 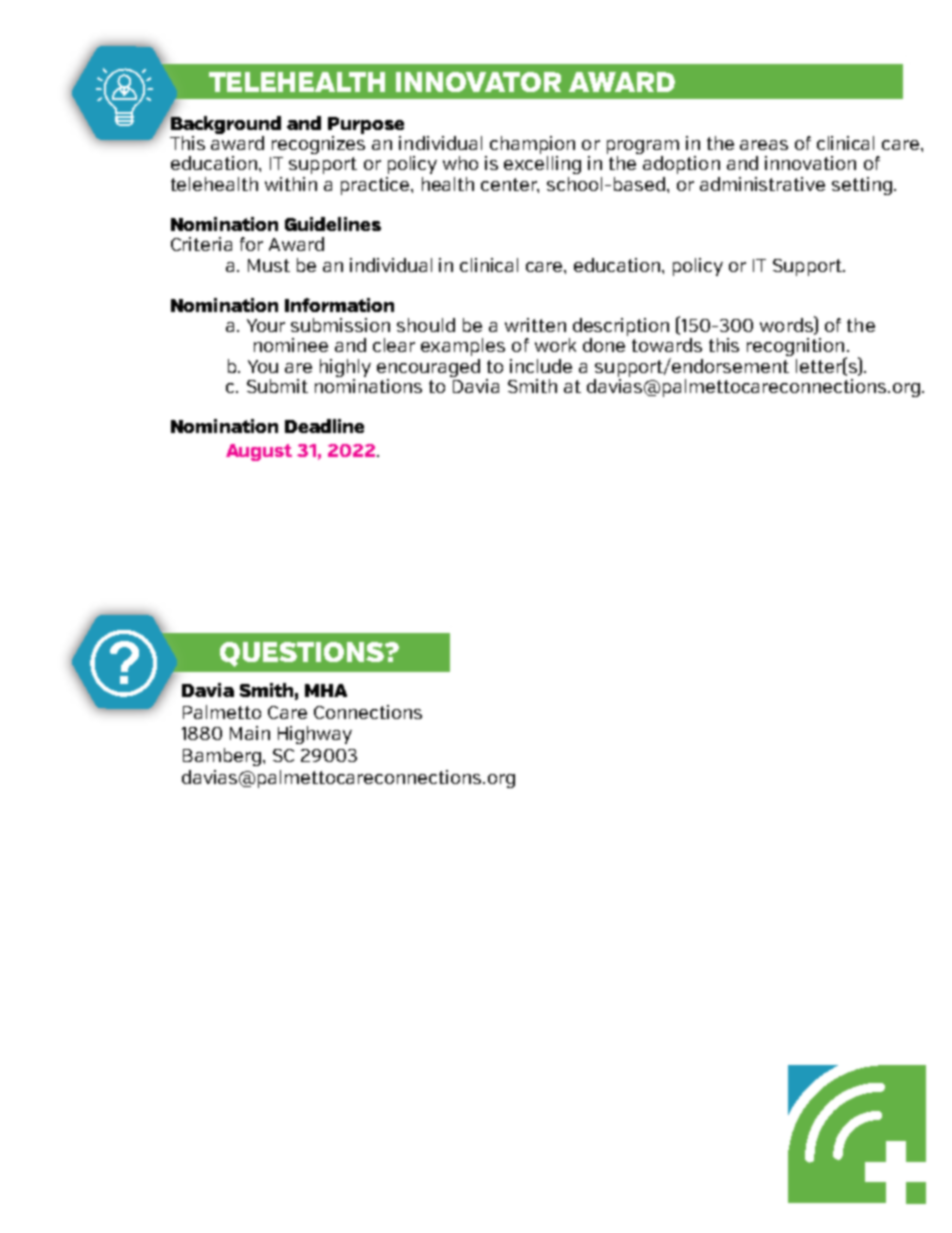 What do you see at coordinates (764, 145) in the document?
I see `areas` at bounding box center [764, 145].
